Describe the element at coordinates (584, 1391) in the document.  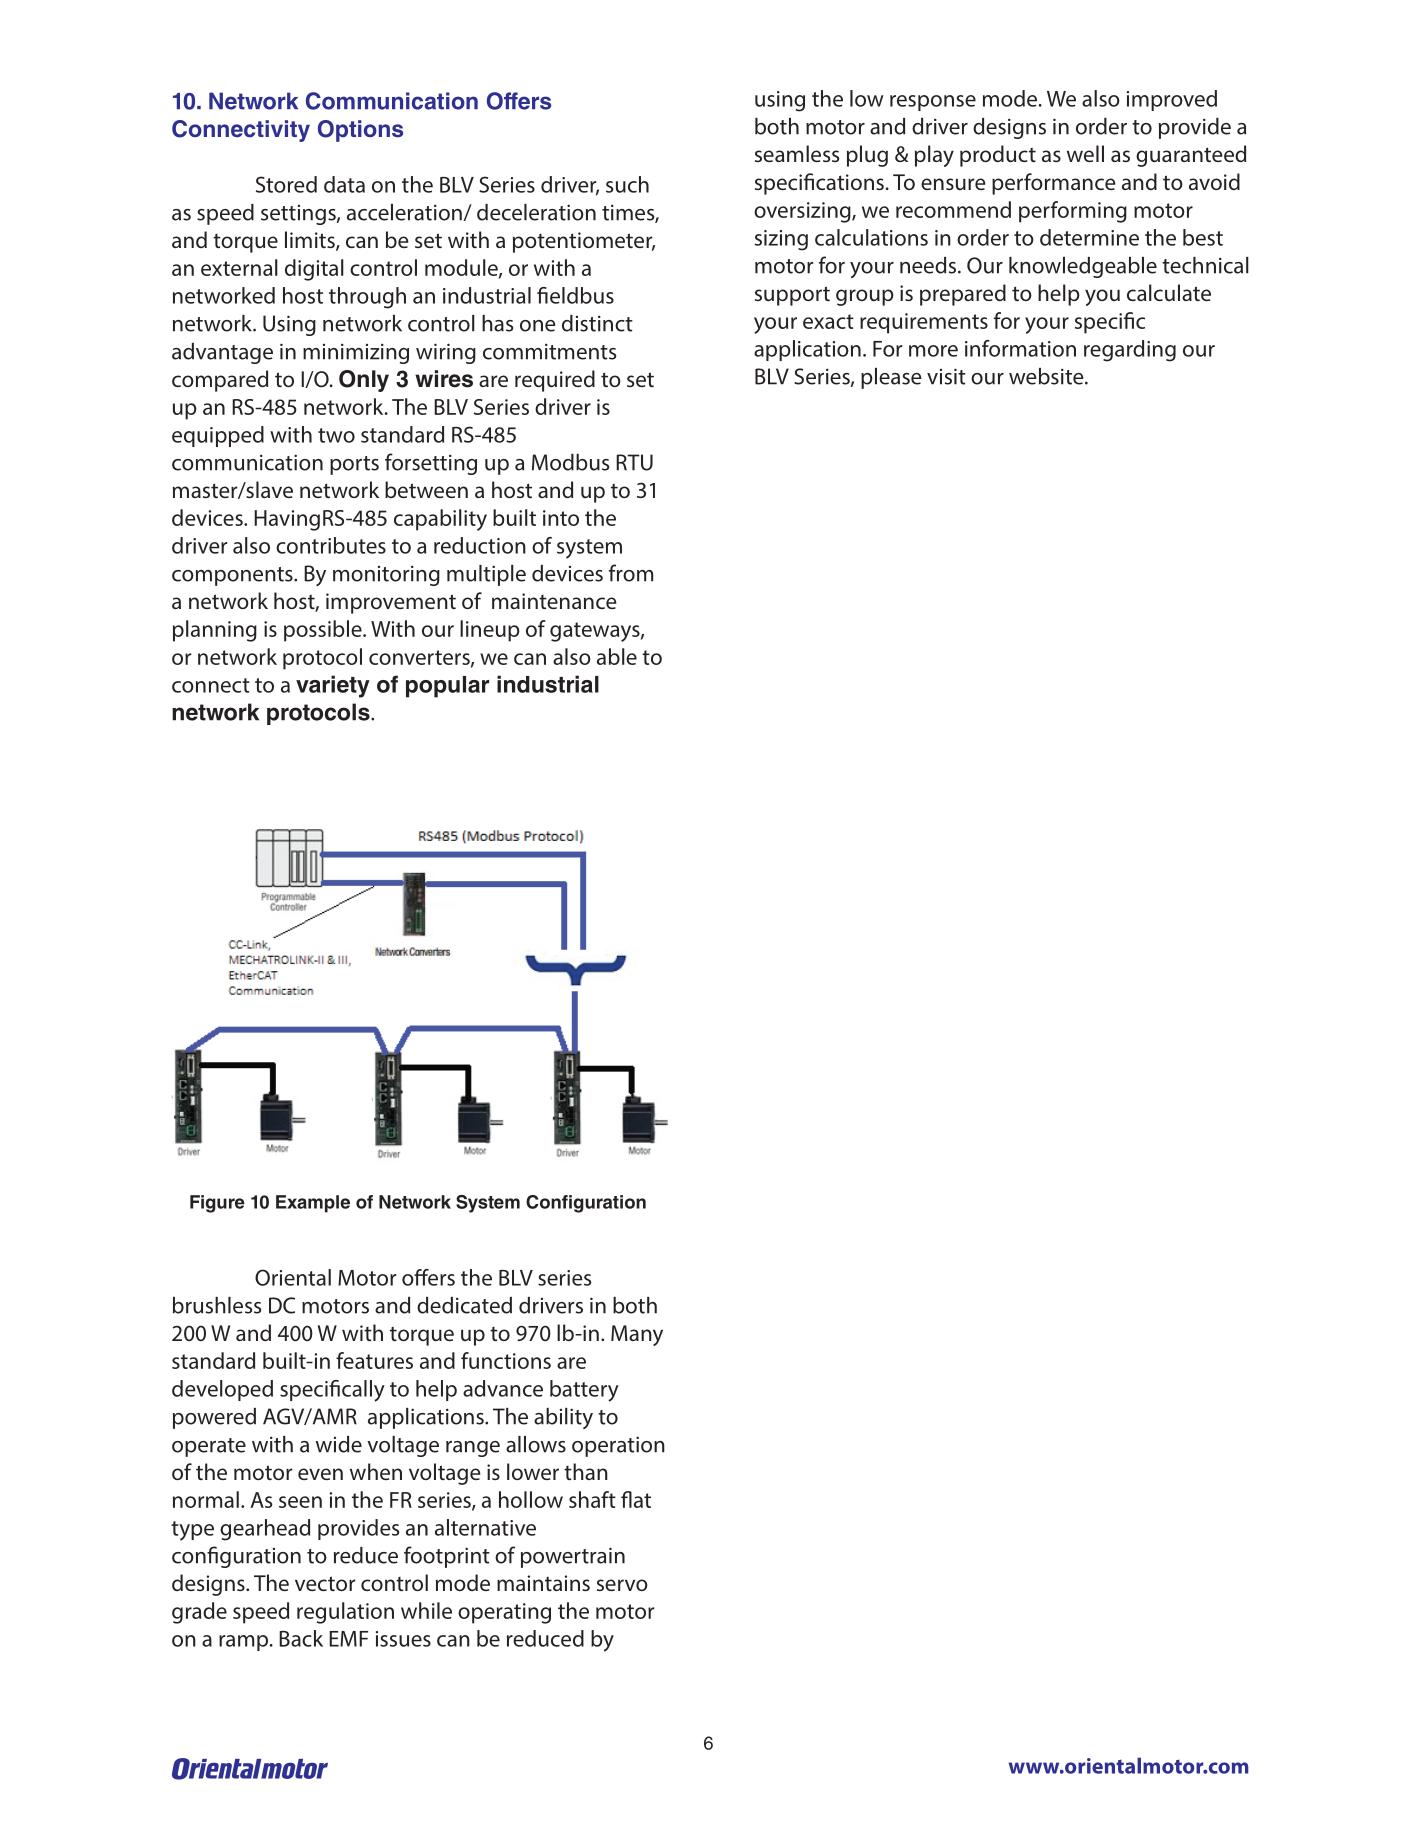
I see `battery` at that location.
